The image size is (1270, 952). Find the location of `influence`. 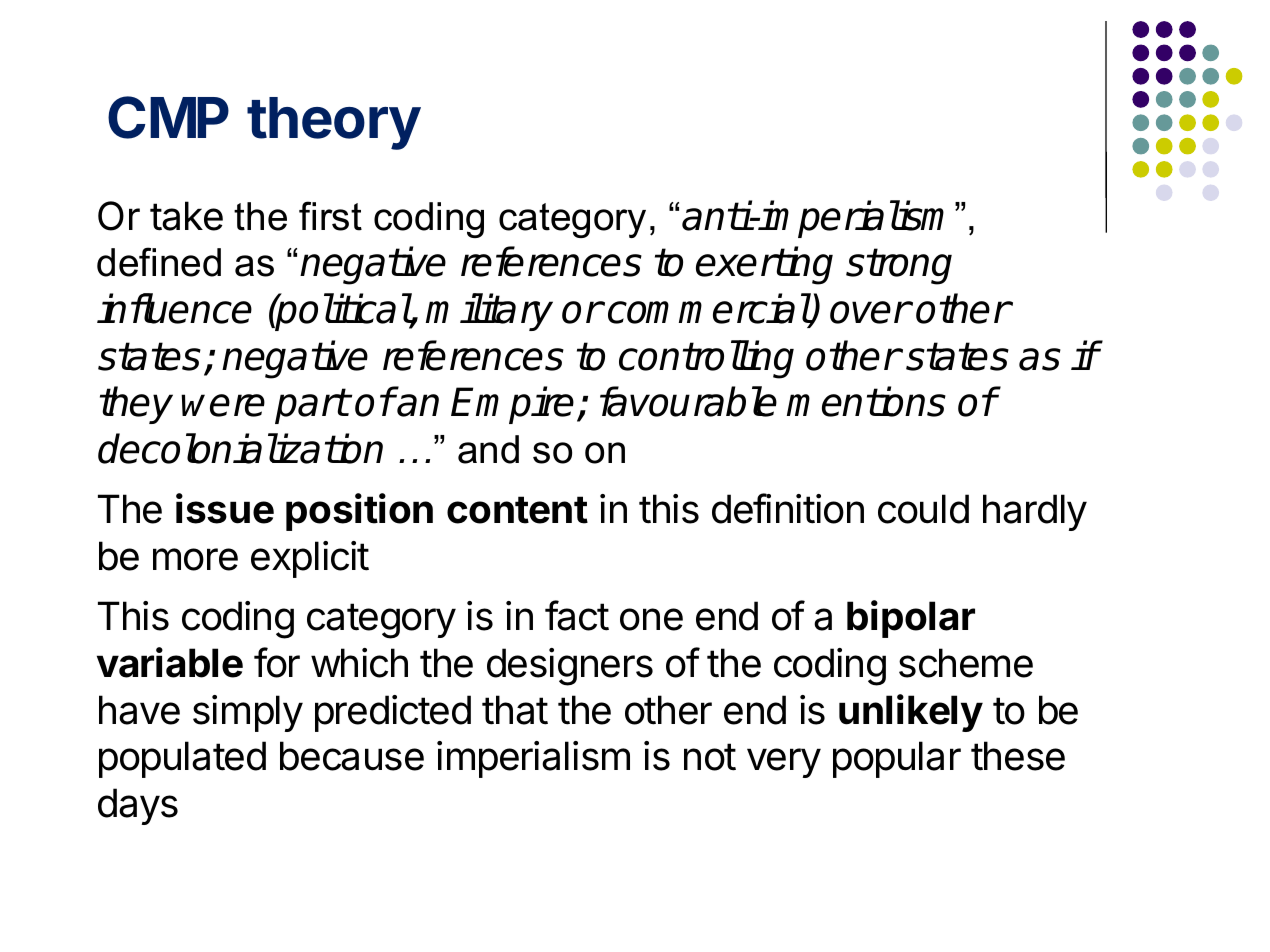

influence is located at coordinates (174, 308).
